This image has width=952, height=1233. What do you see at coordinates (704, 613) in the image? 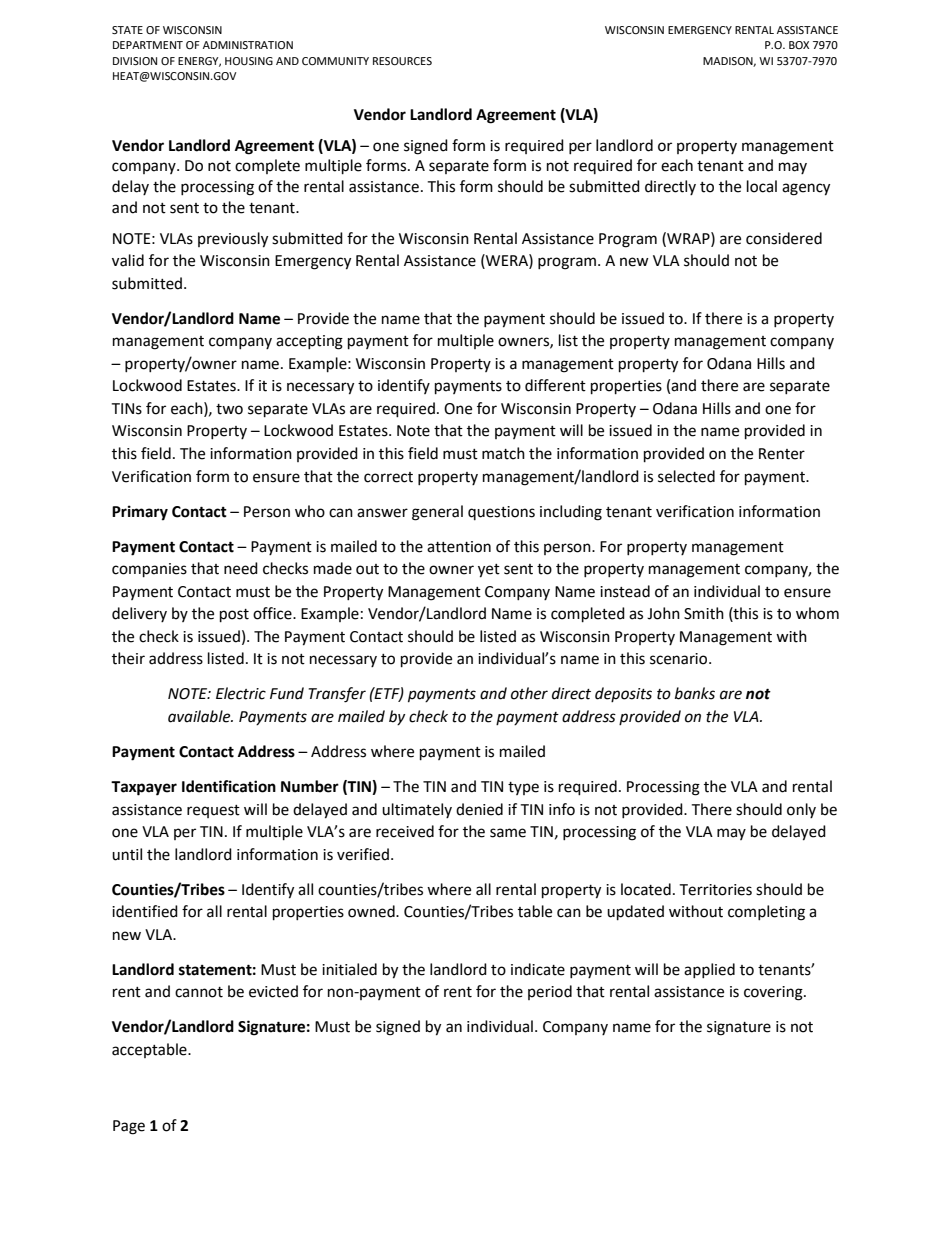
I see `Smith` at bounding box center [704, 613].
